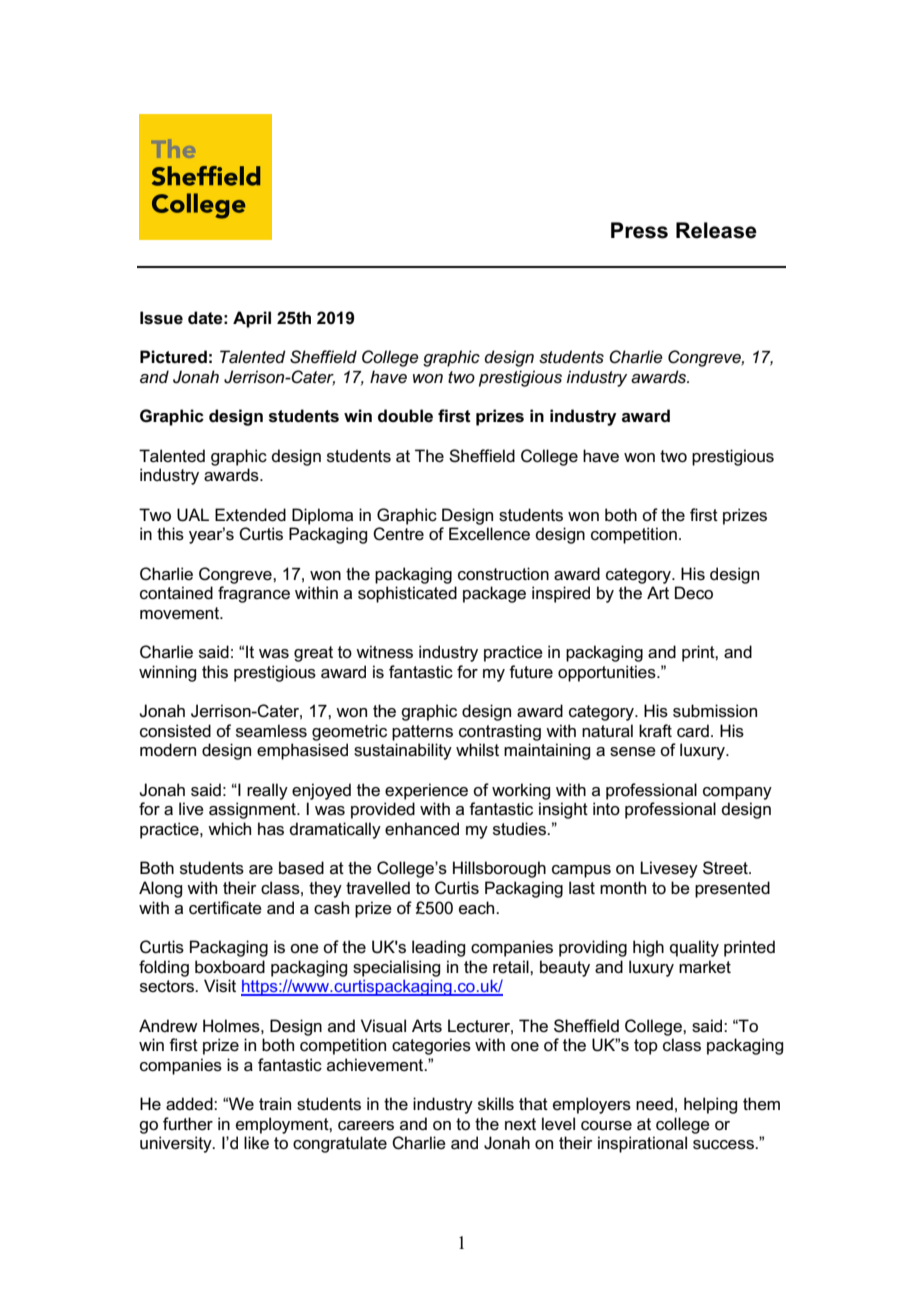  What do you see at coordinates (225, 908) in the image?
I see `certificate` at bounding box center [225, 908].
